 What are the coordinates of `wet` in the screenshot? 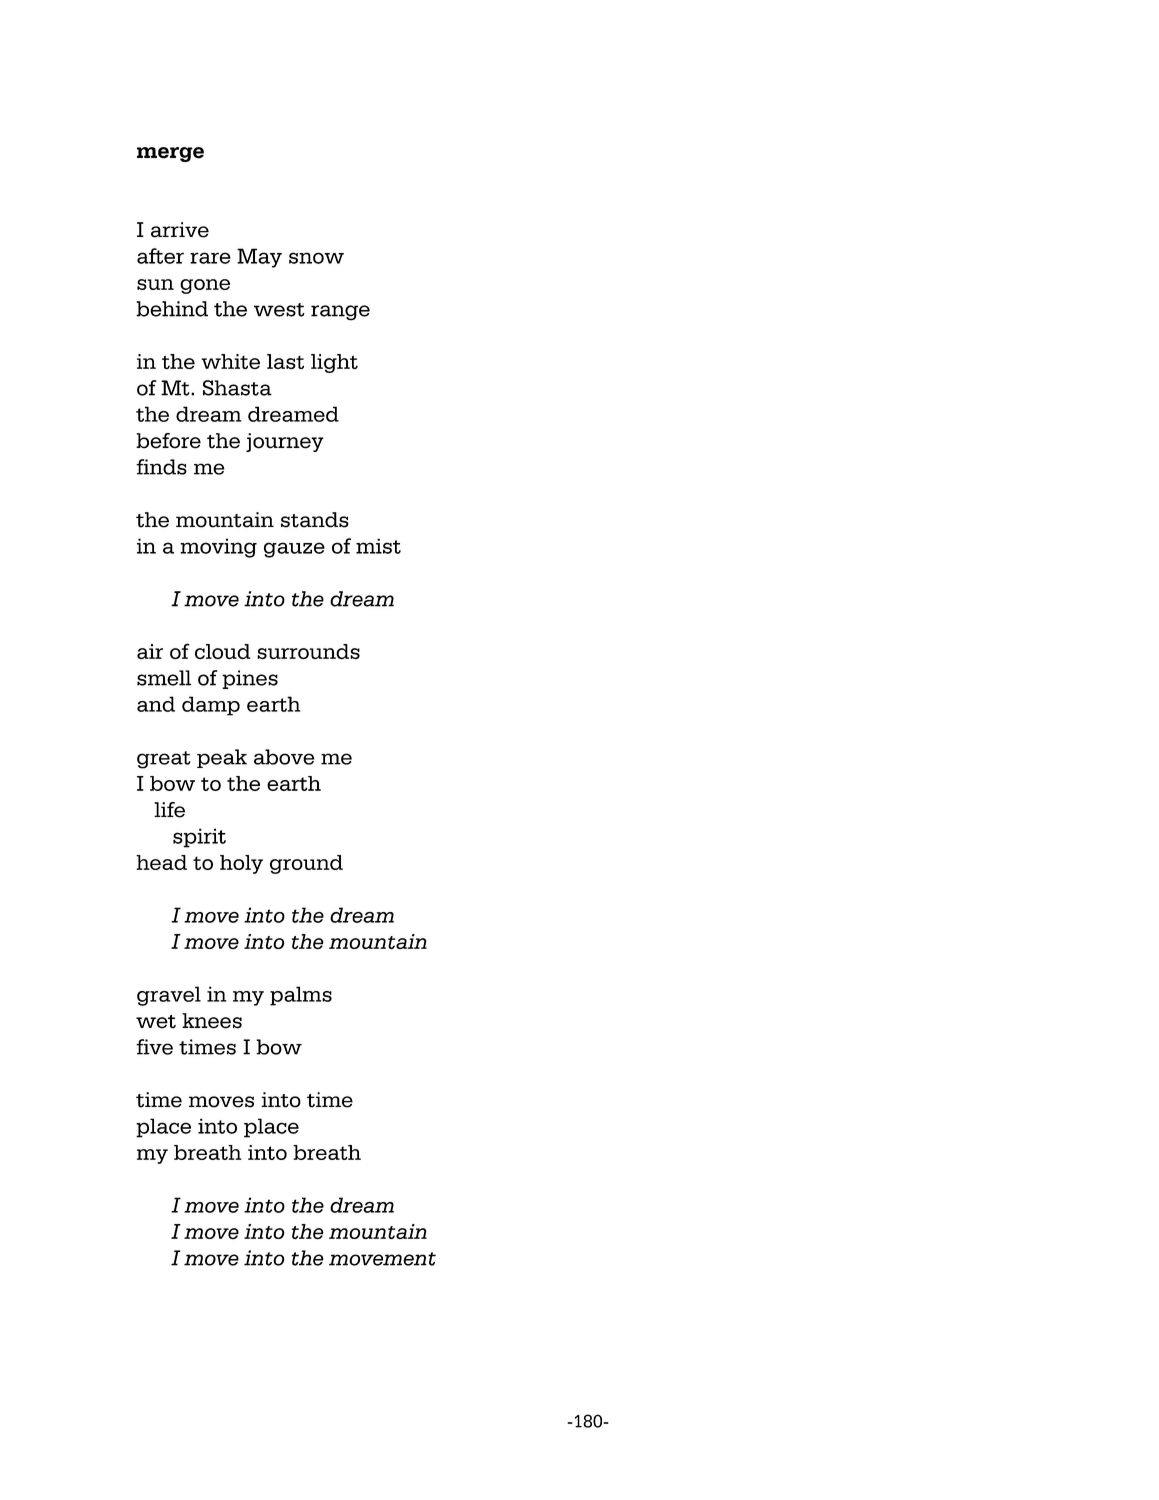 It's located at (156, 1022).
